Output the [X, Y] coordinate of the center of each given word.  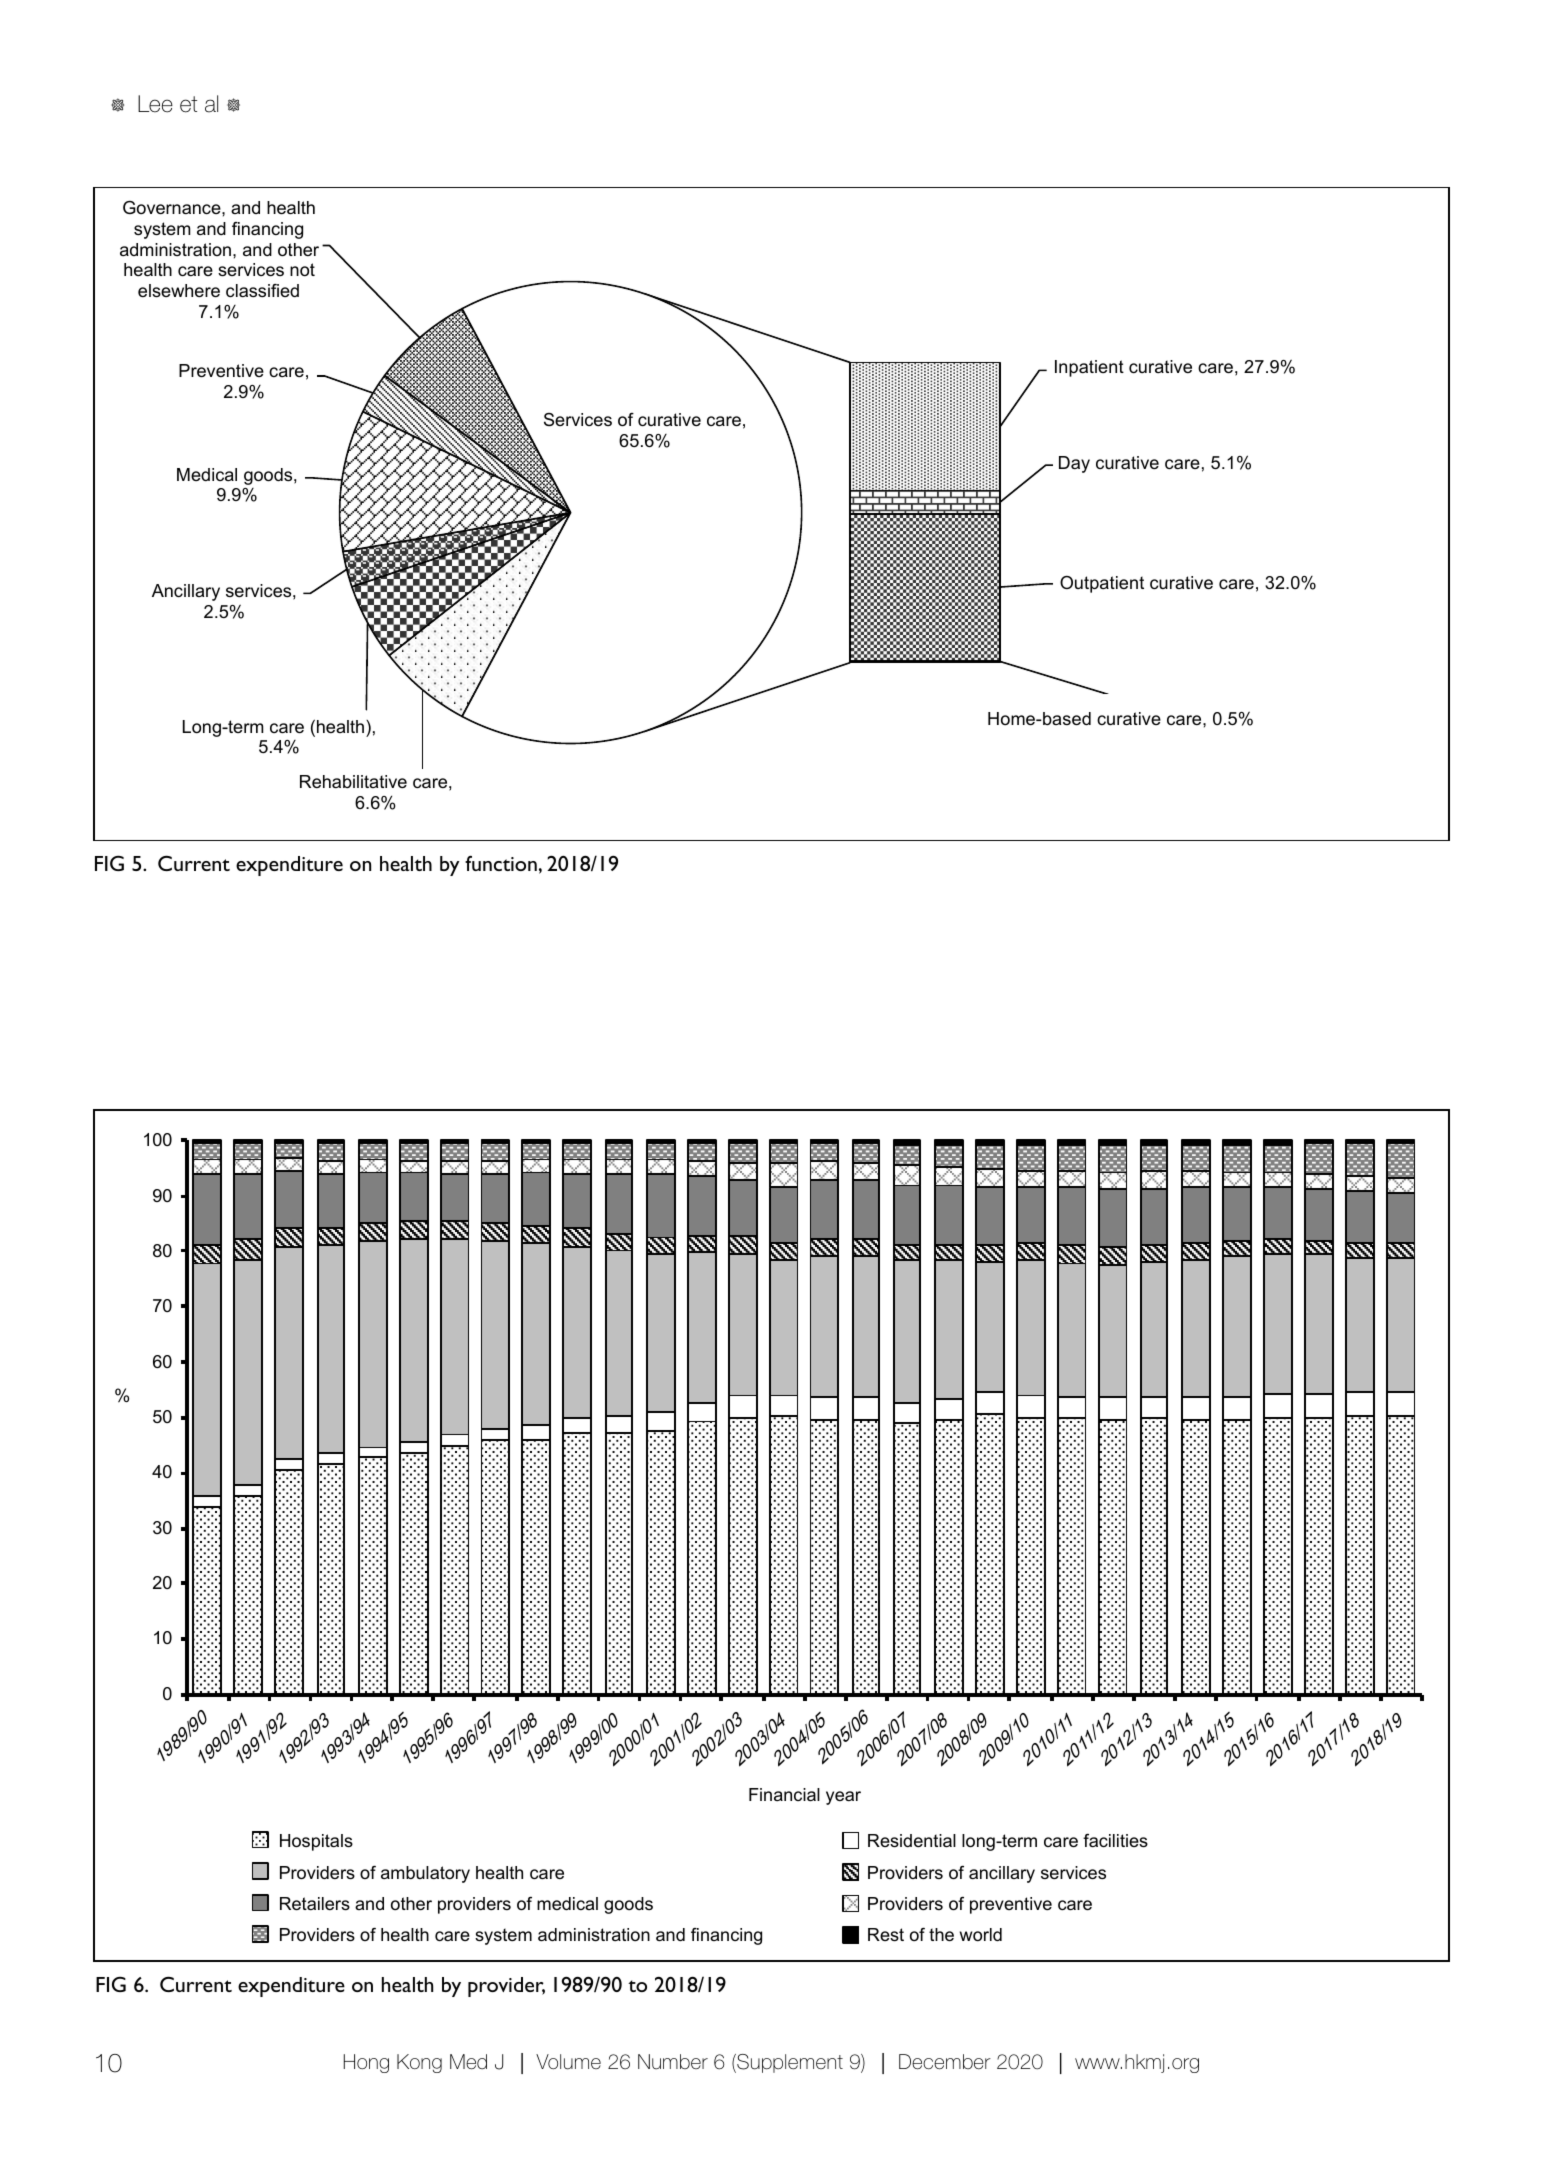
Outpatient [1102, 584]
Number [673, 2062]
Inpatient [1089, 368]
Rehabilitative [353, 781]
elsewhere [179, 291]
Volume [568, 2062]
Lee [155, 104]
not [302, 270]
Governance [173, 208]
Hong [366, 2063]
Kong [419, 2063]
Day [1074, 464]
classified [262, 291]
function [501, 863]
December [945, 2062]
